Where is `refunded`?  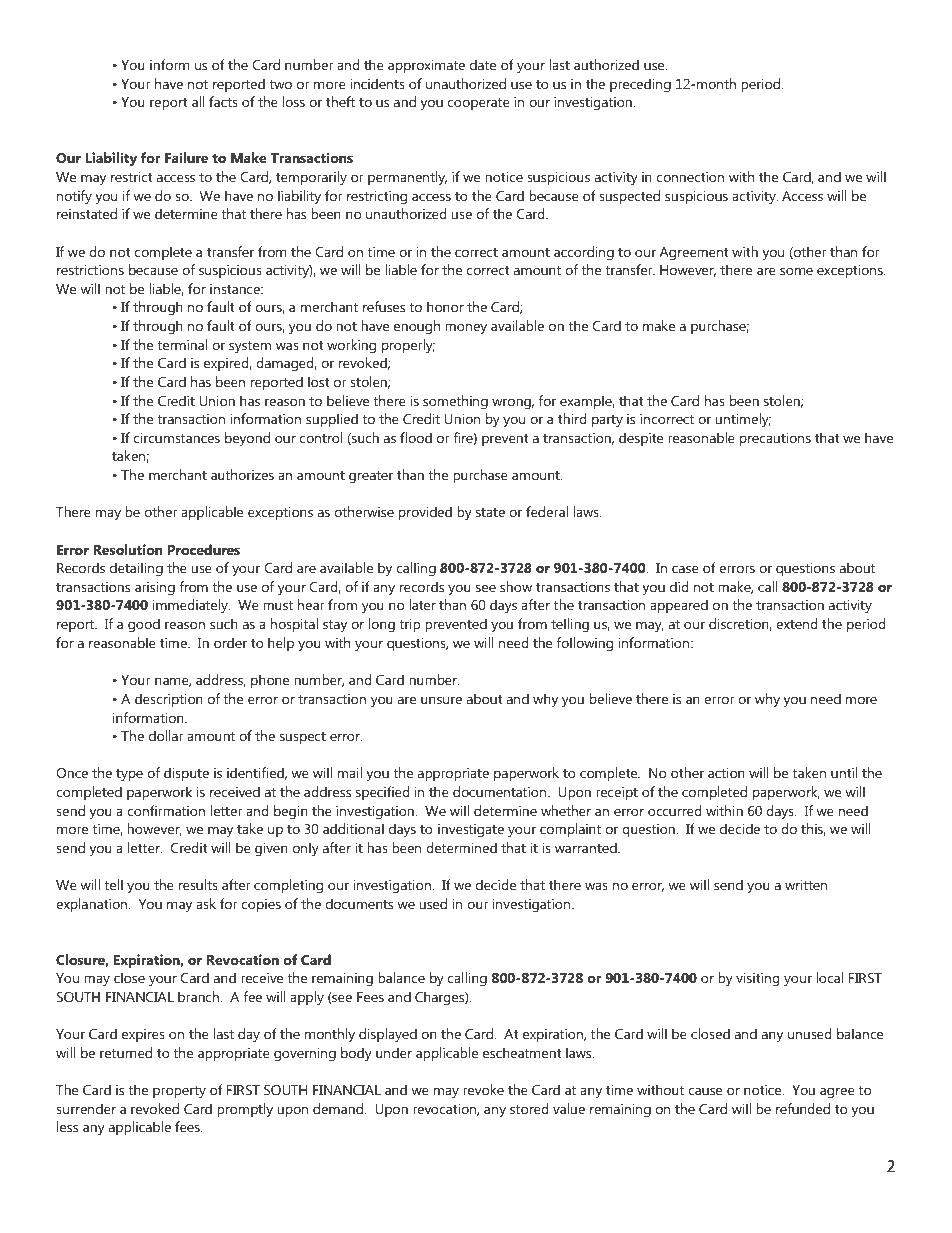 refunded is located at coordinates (803, 1108).
